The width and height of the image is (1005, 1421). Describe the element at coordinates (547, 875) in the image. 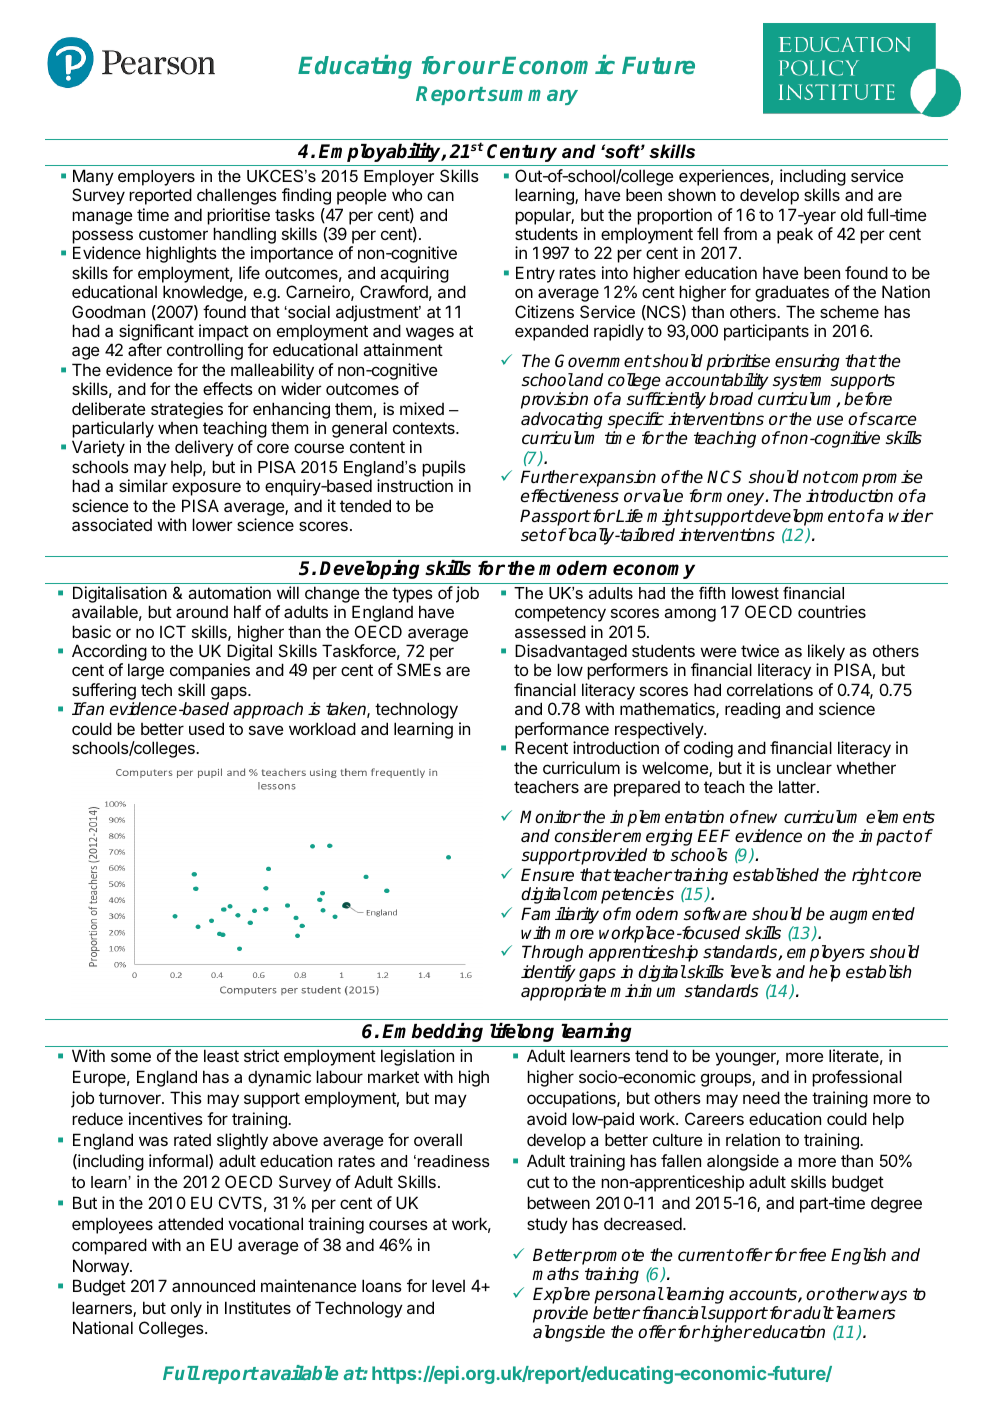

I see `Ensure` at that location.
